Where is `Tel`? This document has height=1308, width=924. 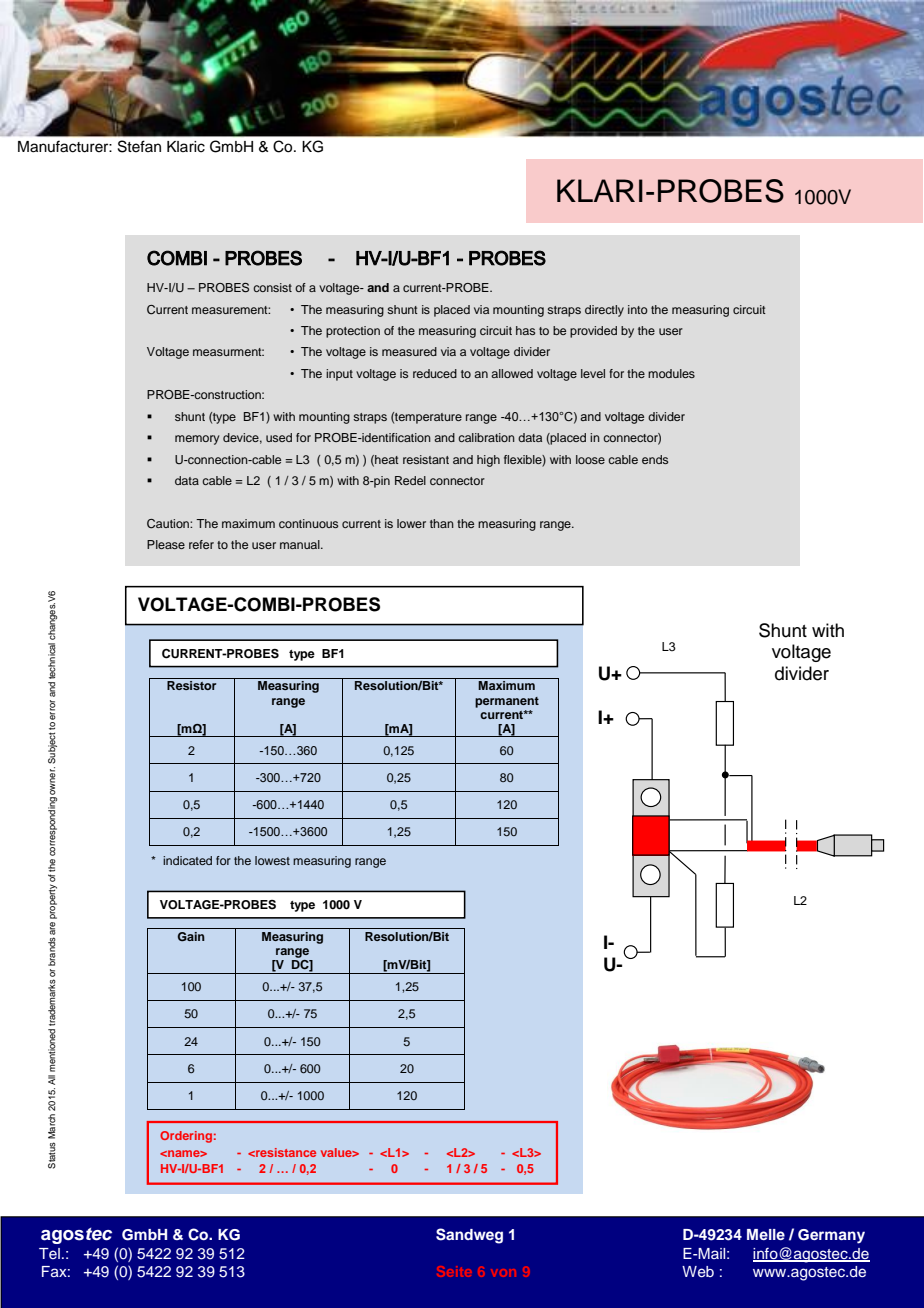 Tel is located at coordinates (49, 1253).
